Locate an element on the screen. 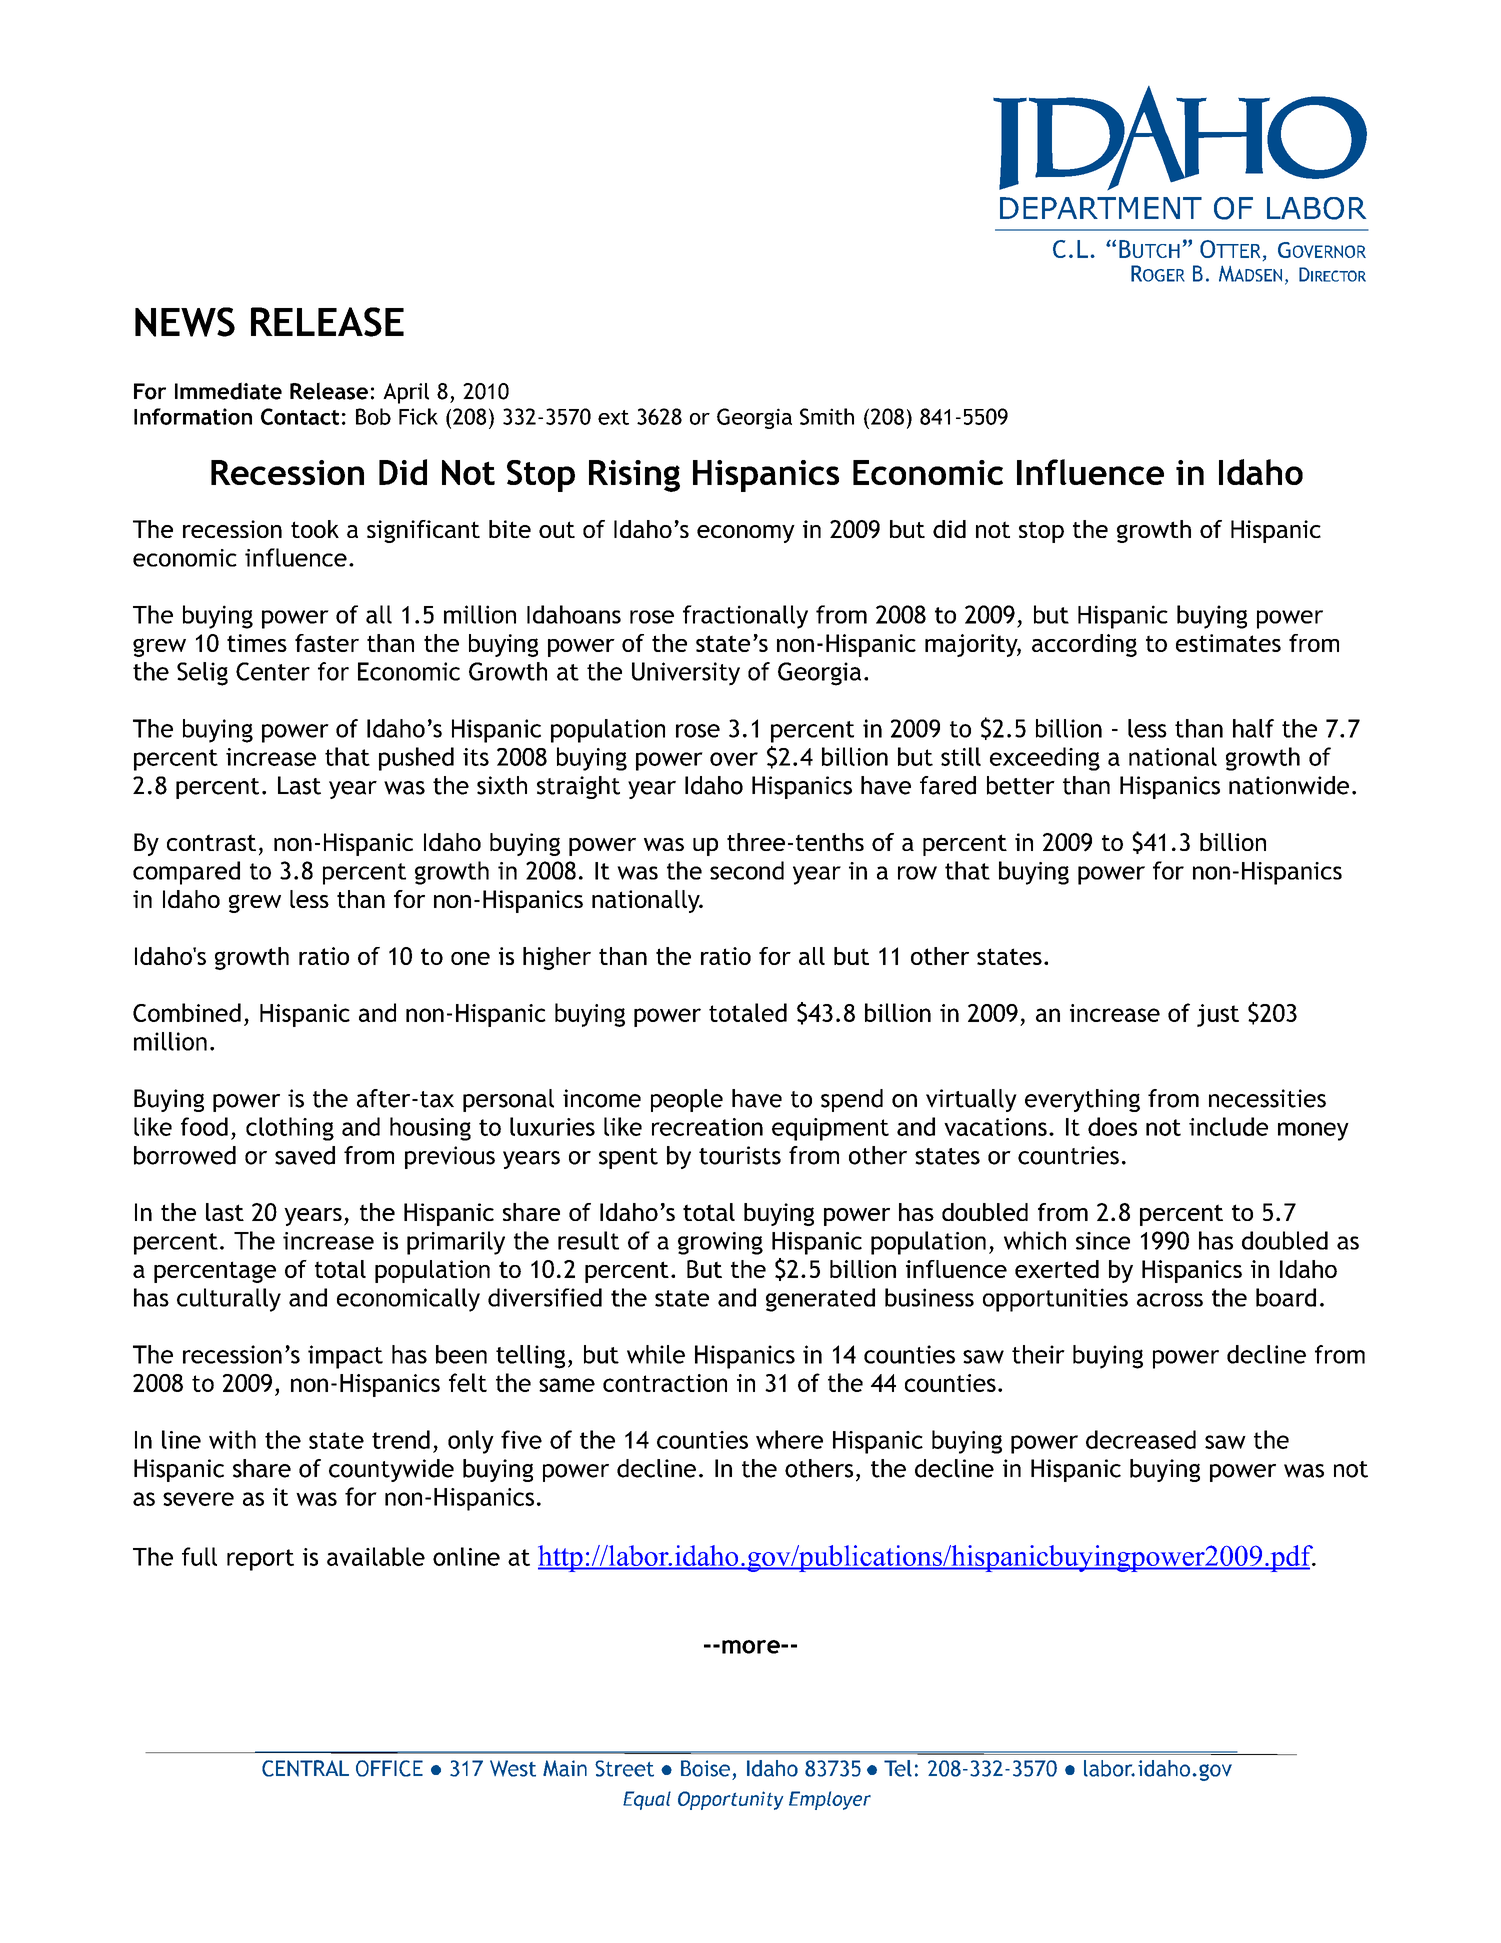 The height and width of the screenshot is (1943, 1501). estimates is located at coordinates (1228, 643).
